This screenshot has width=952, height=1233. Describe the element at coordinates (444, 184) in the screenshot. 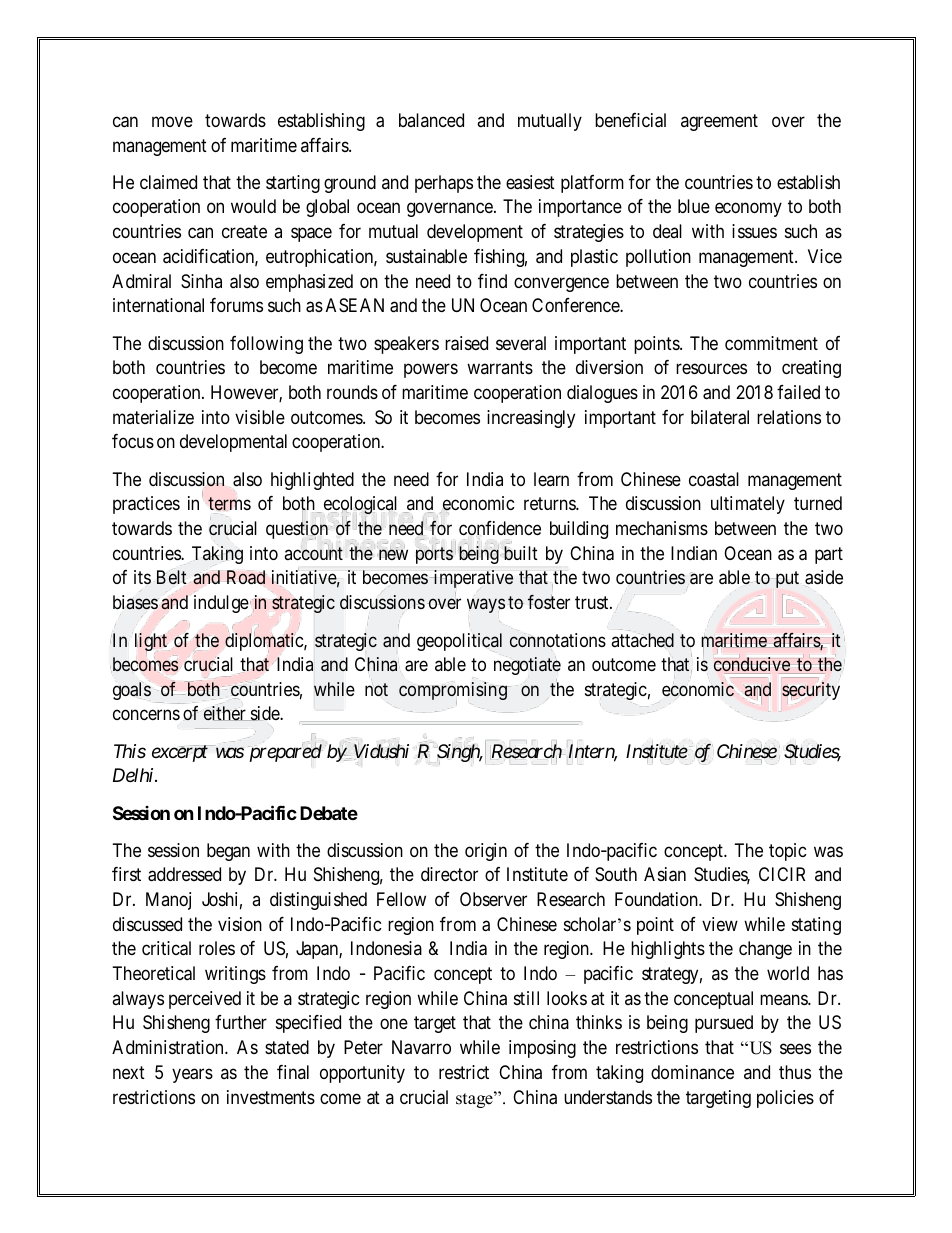

I see `perhaps` at that location.
